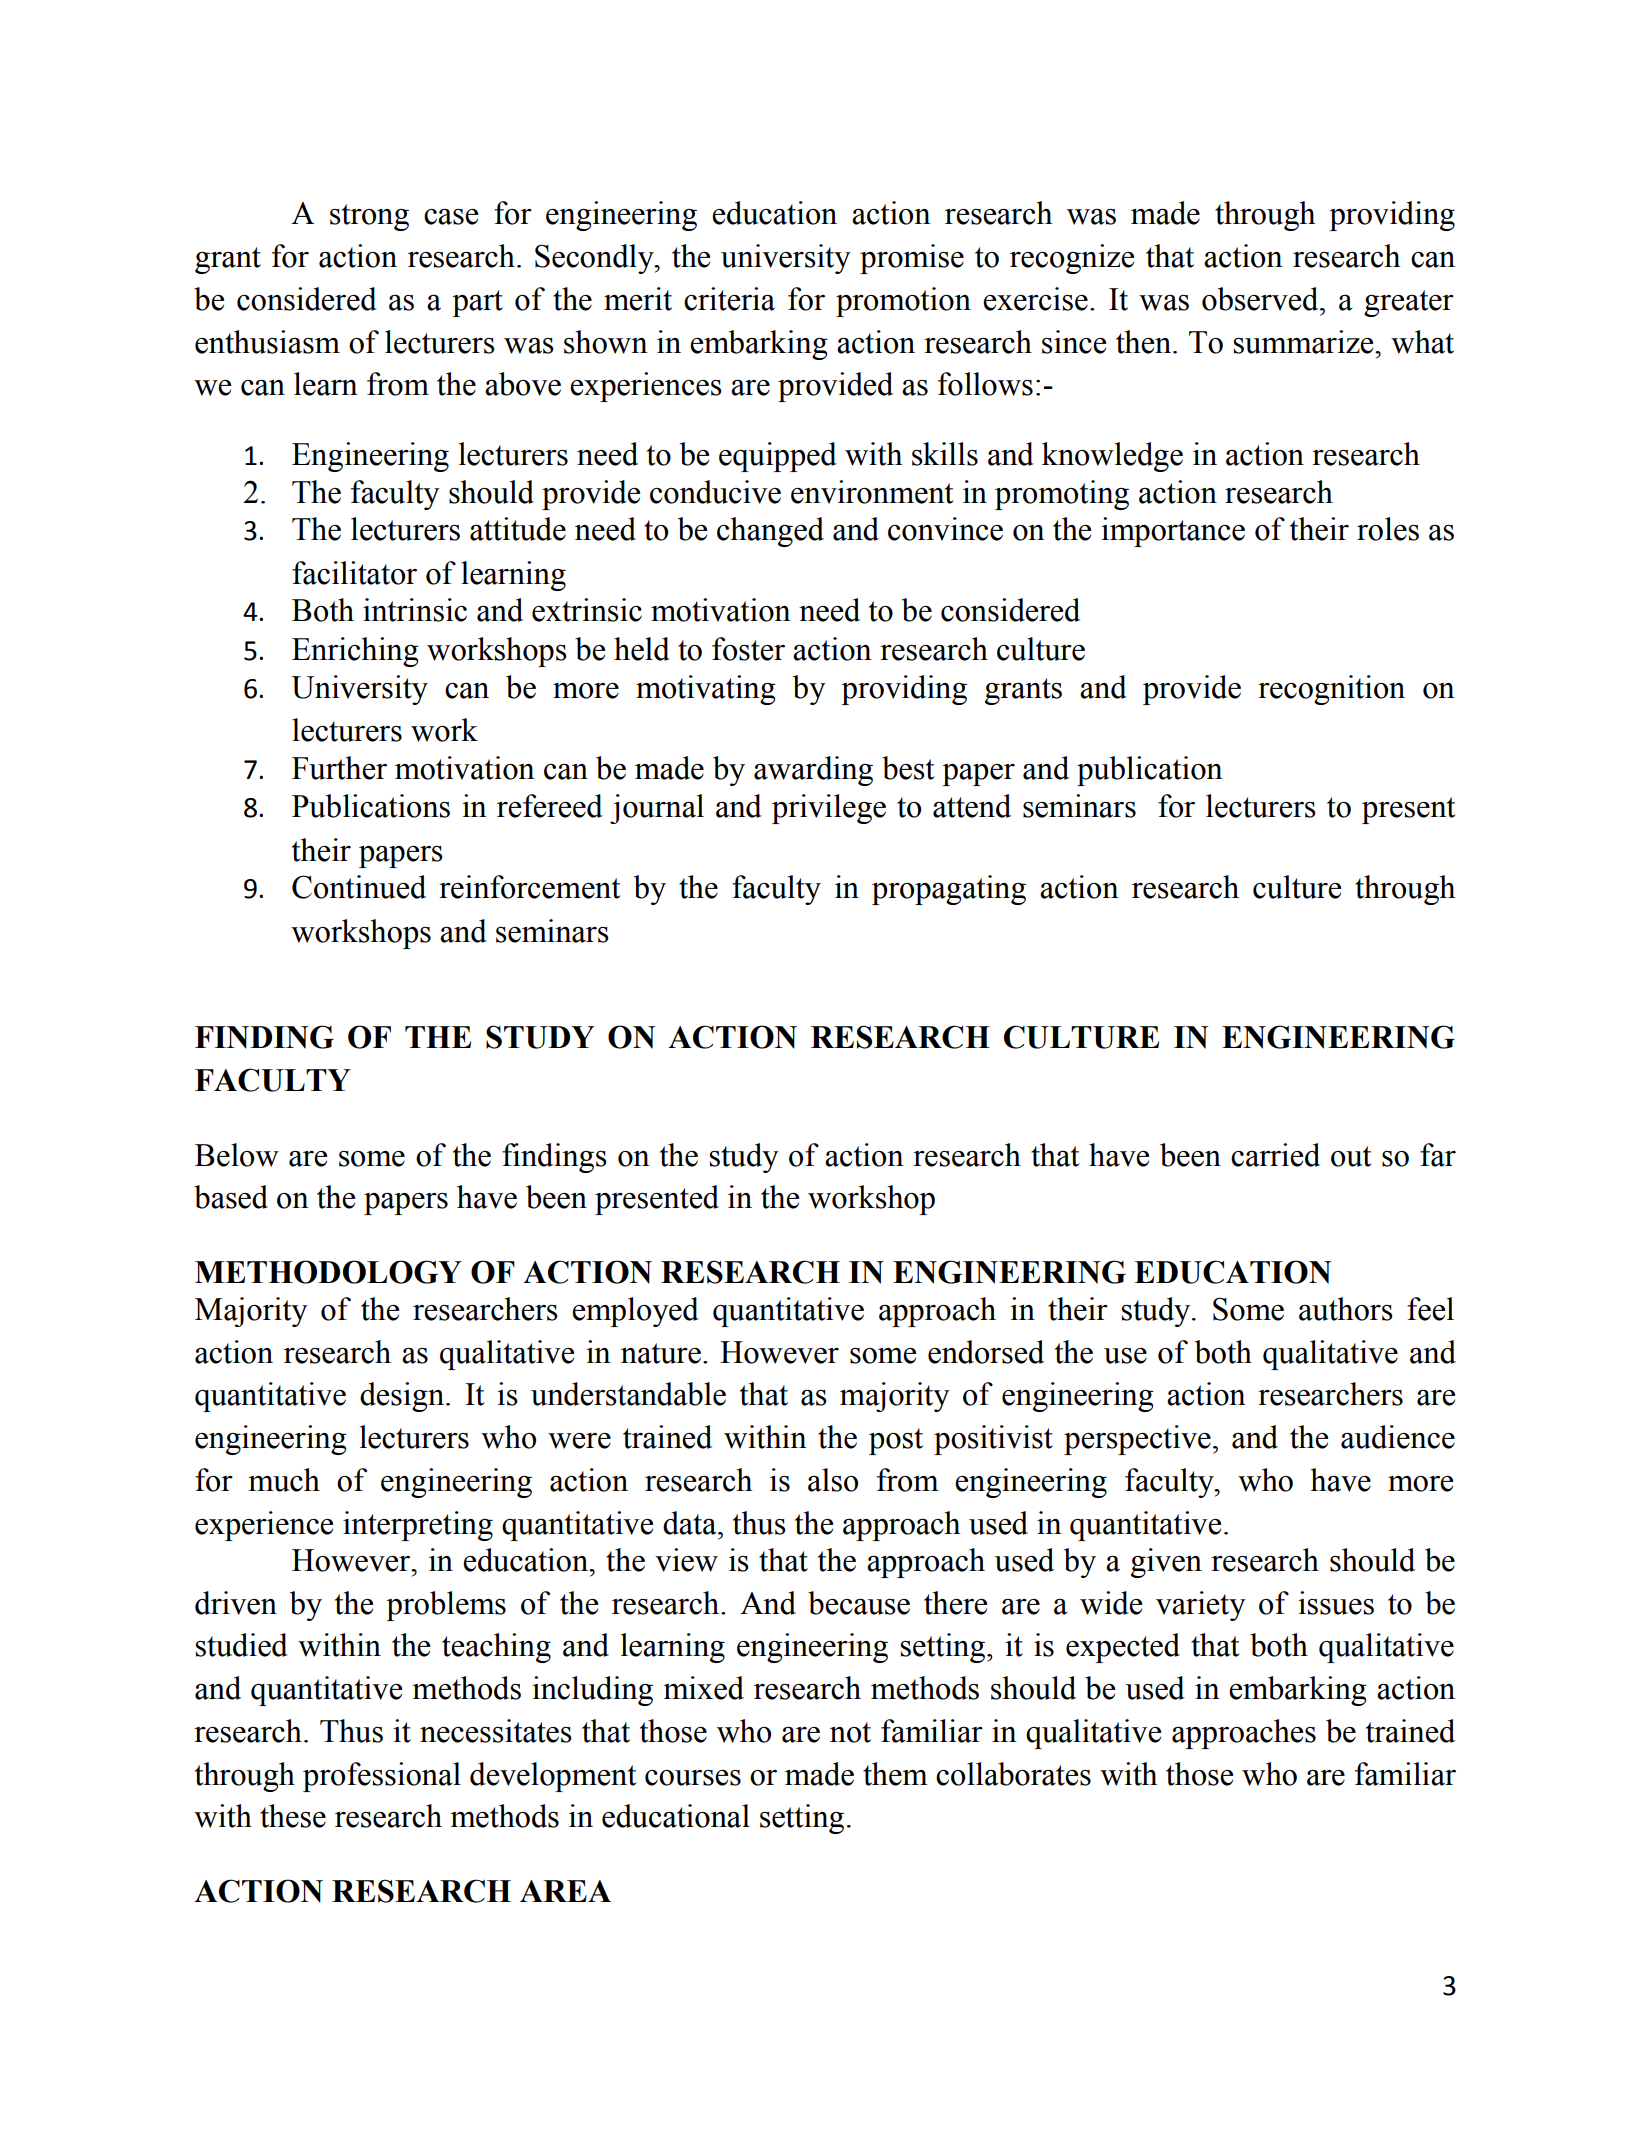 Image resolution: width=1651 pixels, height=2136 pixels. Describe the element at coordinates (293, 1816) in the document. I see `these` at that location.
